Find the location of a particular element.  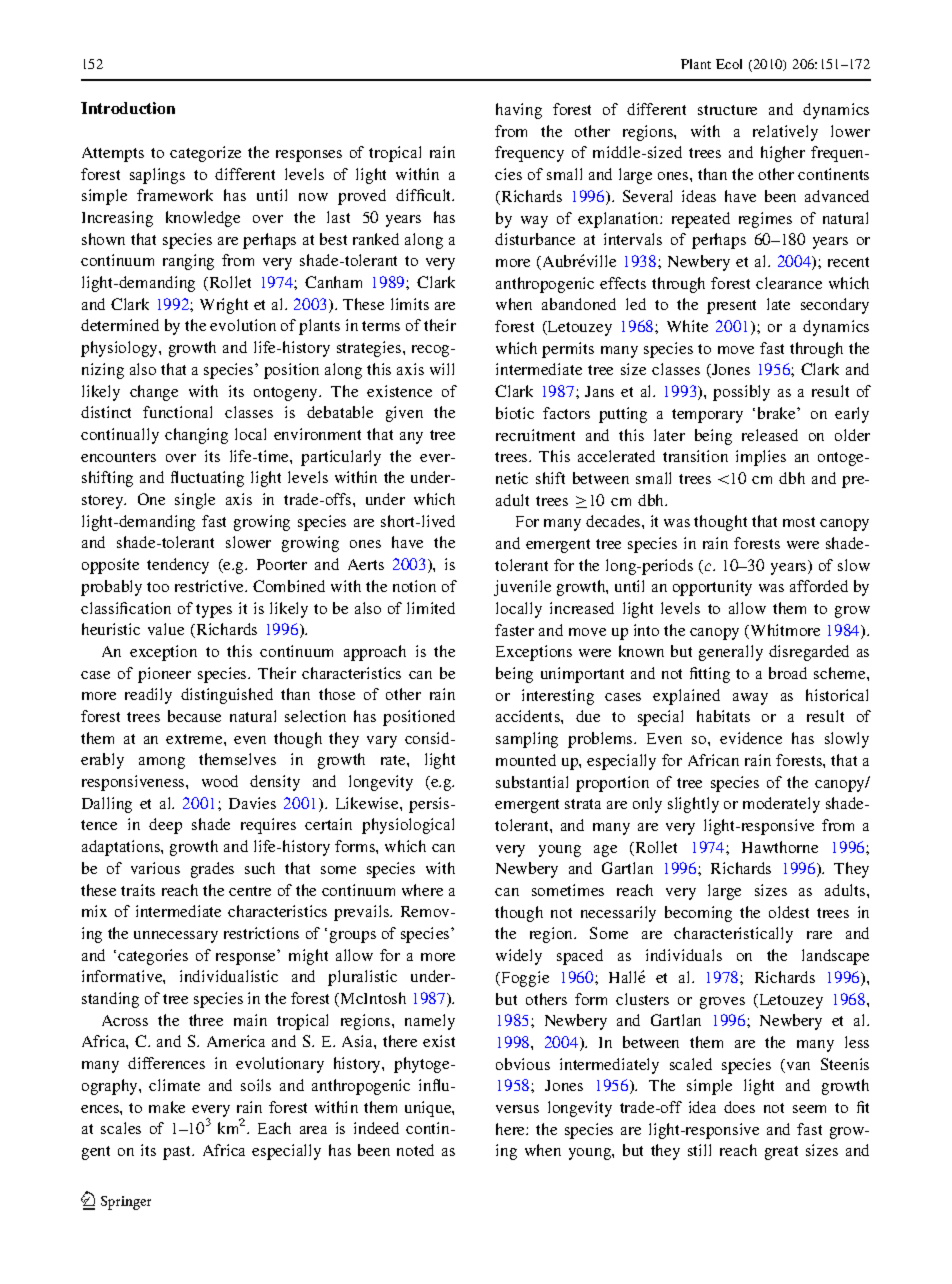

versus is located at coordinates (517, 1109).
